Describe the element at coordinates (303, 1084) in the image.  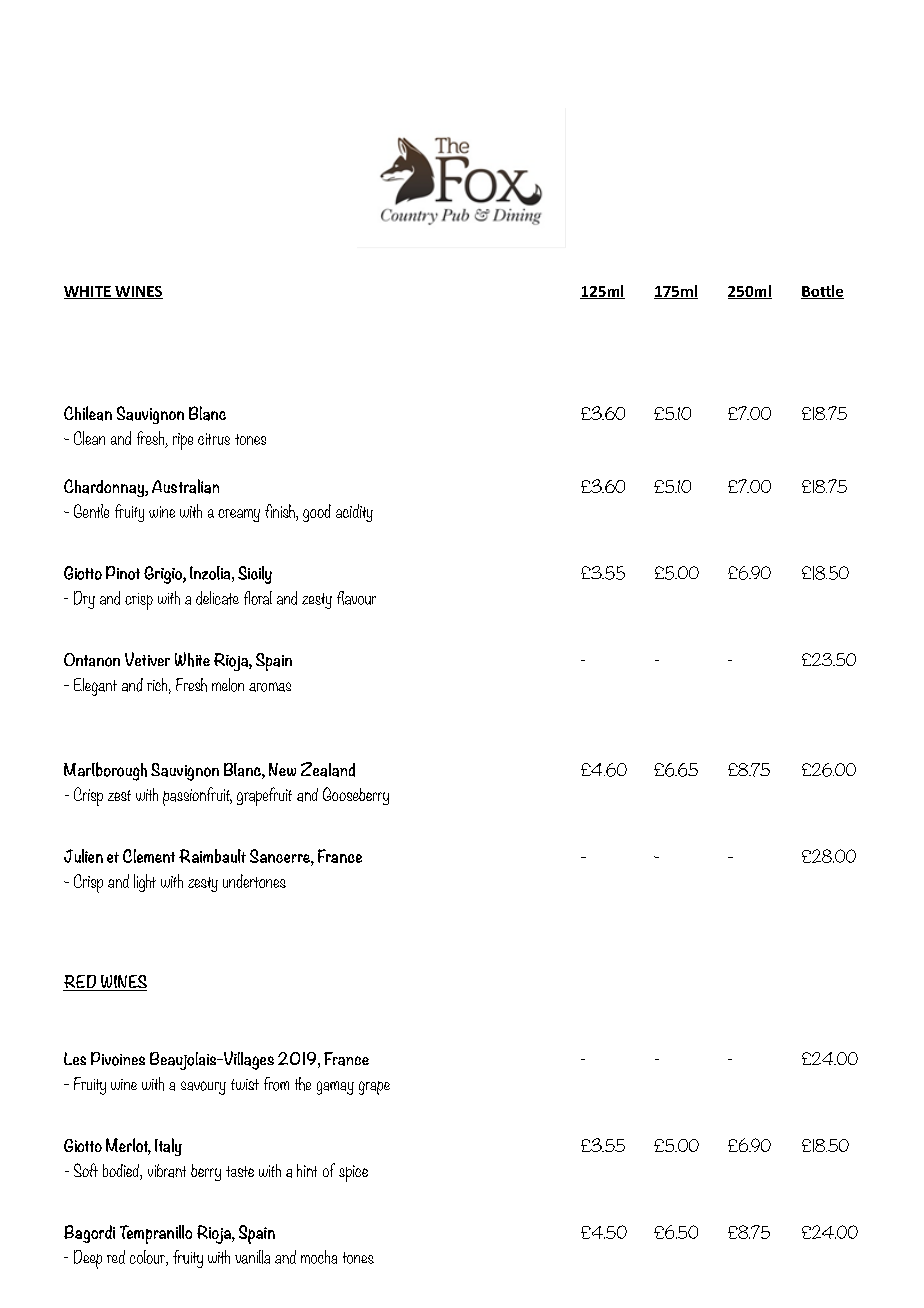
I see `the` at that location.
